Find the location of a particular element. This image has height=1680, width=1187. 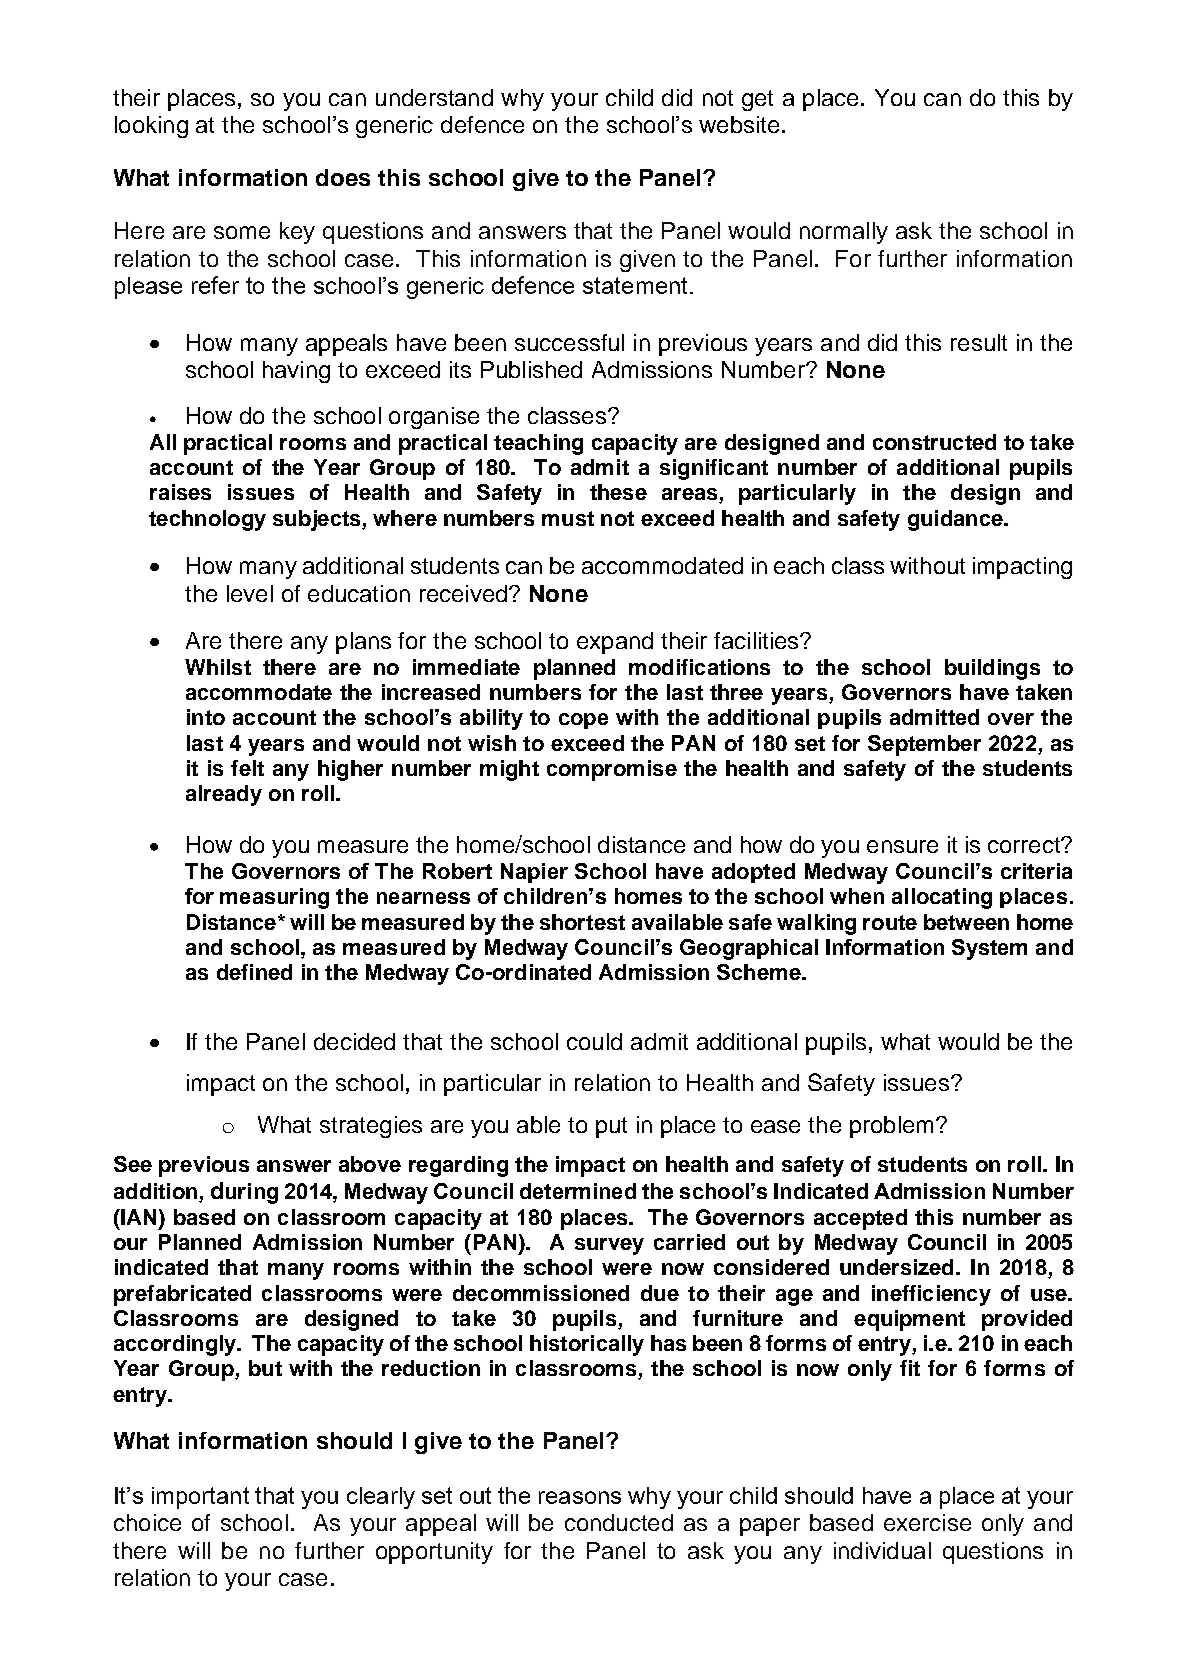

exercise is located at coordinates (927, 1522).
